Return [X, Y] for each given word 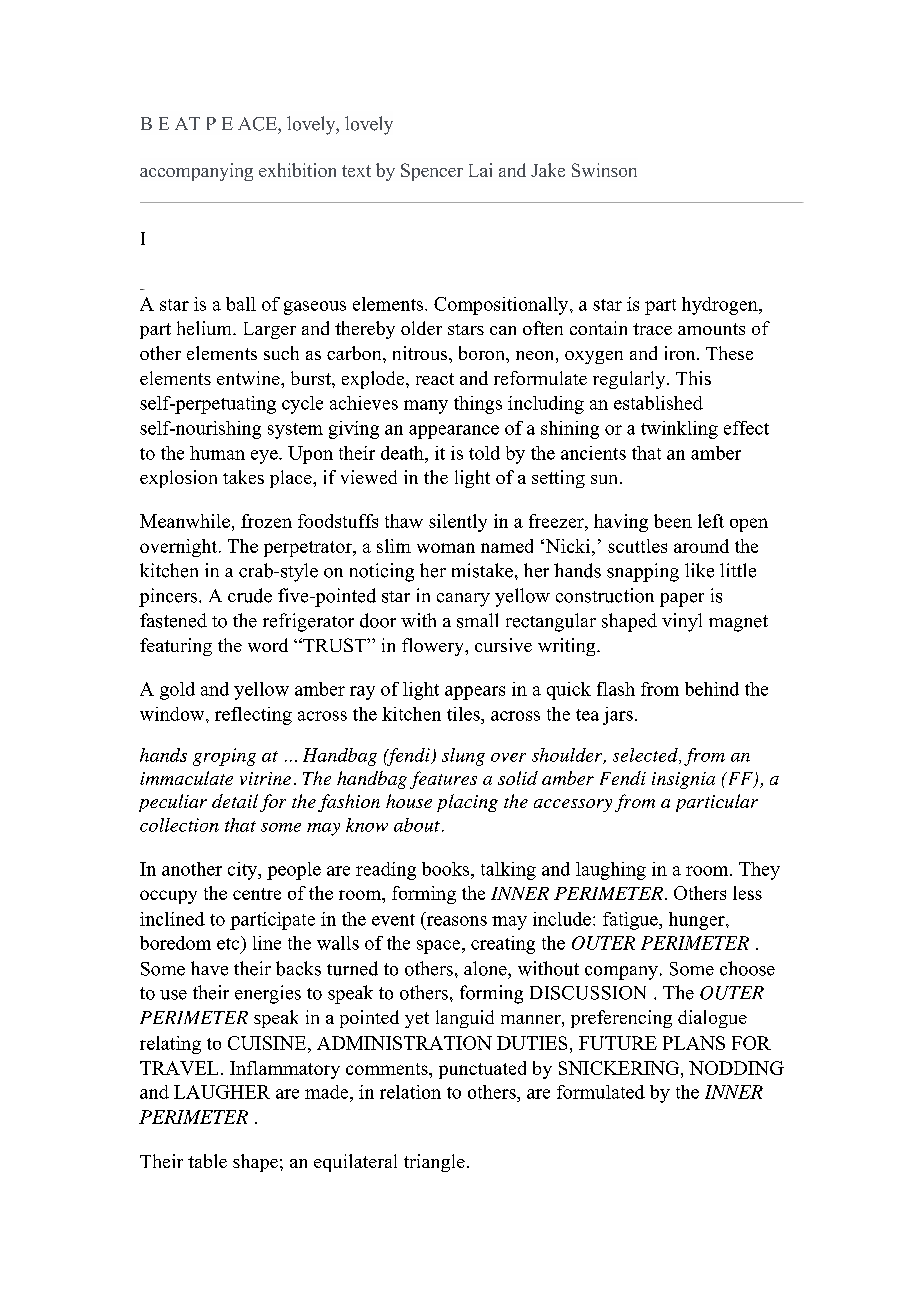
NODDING [736, 1068]
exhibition [297, 170]
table [207, 1161]
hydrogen [721, 306]
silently [458, 523]
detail [235, 801]
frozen [266, 521]
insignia [683, 780]
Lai [480, 170]
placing [467, 803]
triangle [434, 1163]
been [673, 521]
